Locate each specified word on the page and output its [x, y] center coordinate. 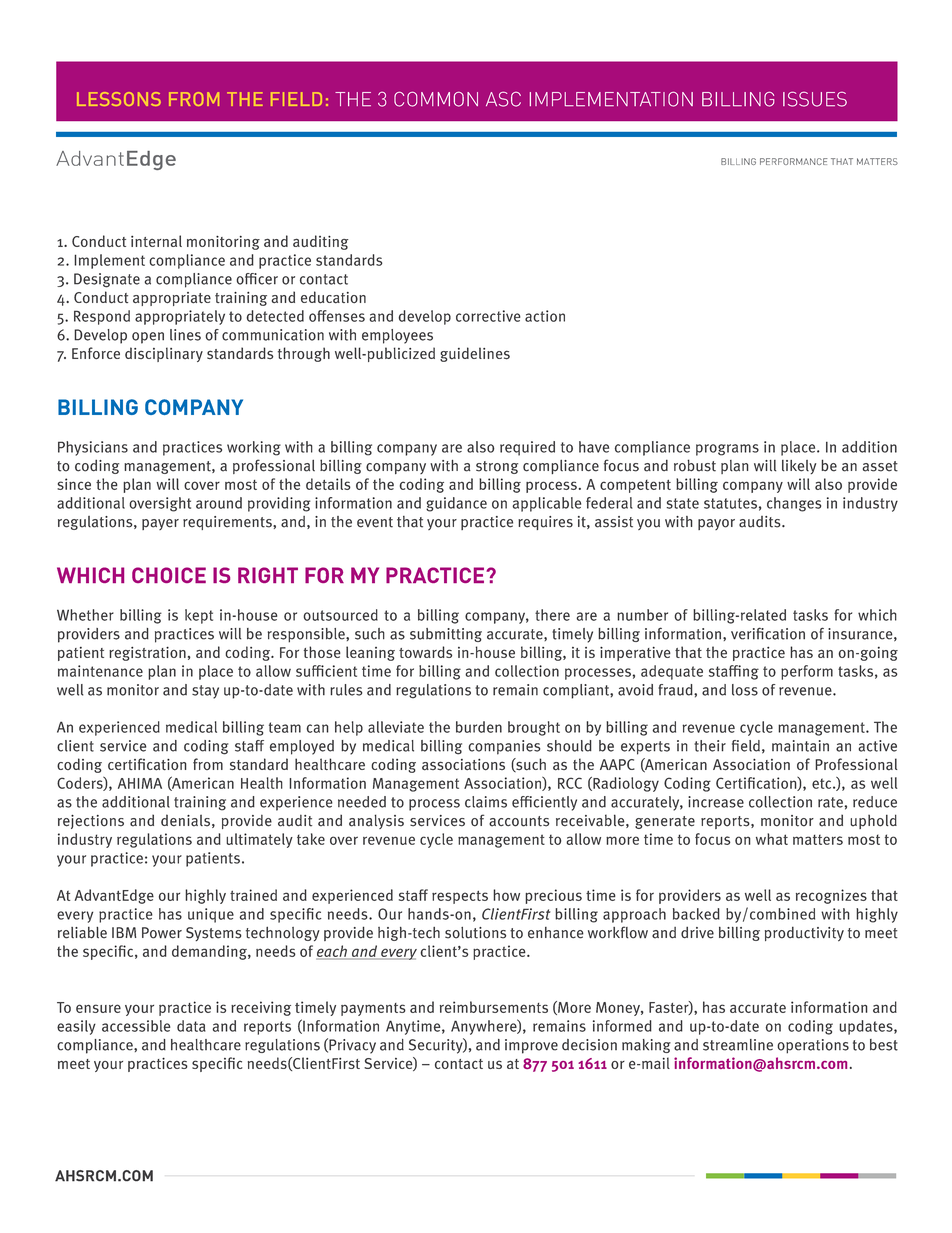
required [527, 448]
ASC [503, 99]
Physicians [93, 448]
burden [479, 727]
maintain [800, 746]
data [191, 1026]
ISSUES [815, 99]
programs [727, 450]
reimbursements [494, 1007]
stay [205, 692]
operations [813, 1046]
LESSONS [119, 99]
